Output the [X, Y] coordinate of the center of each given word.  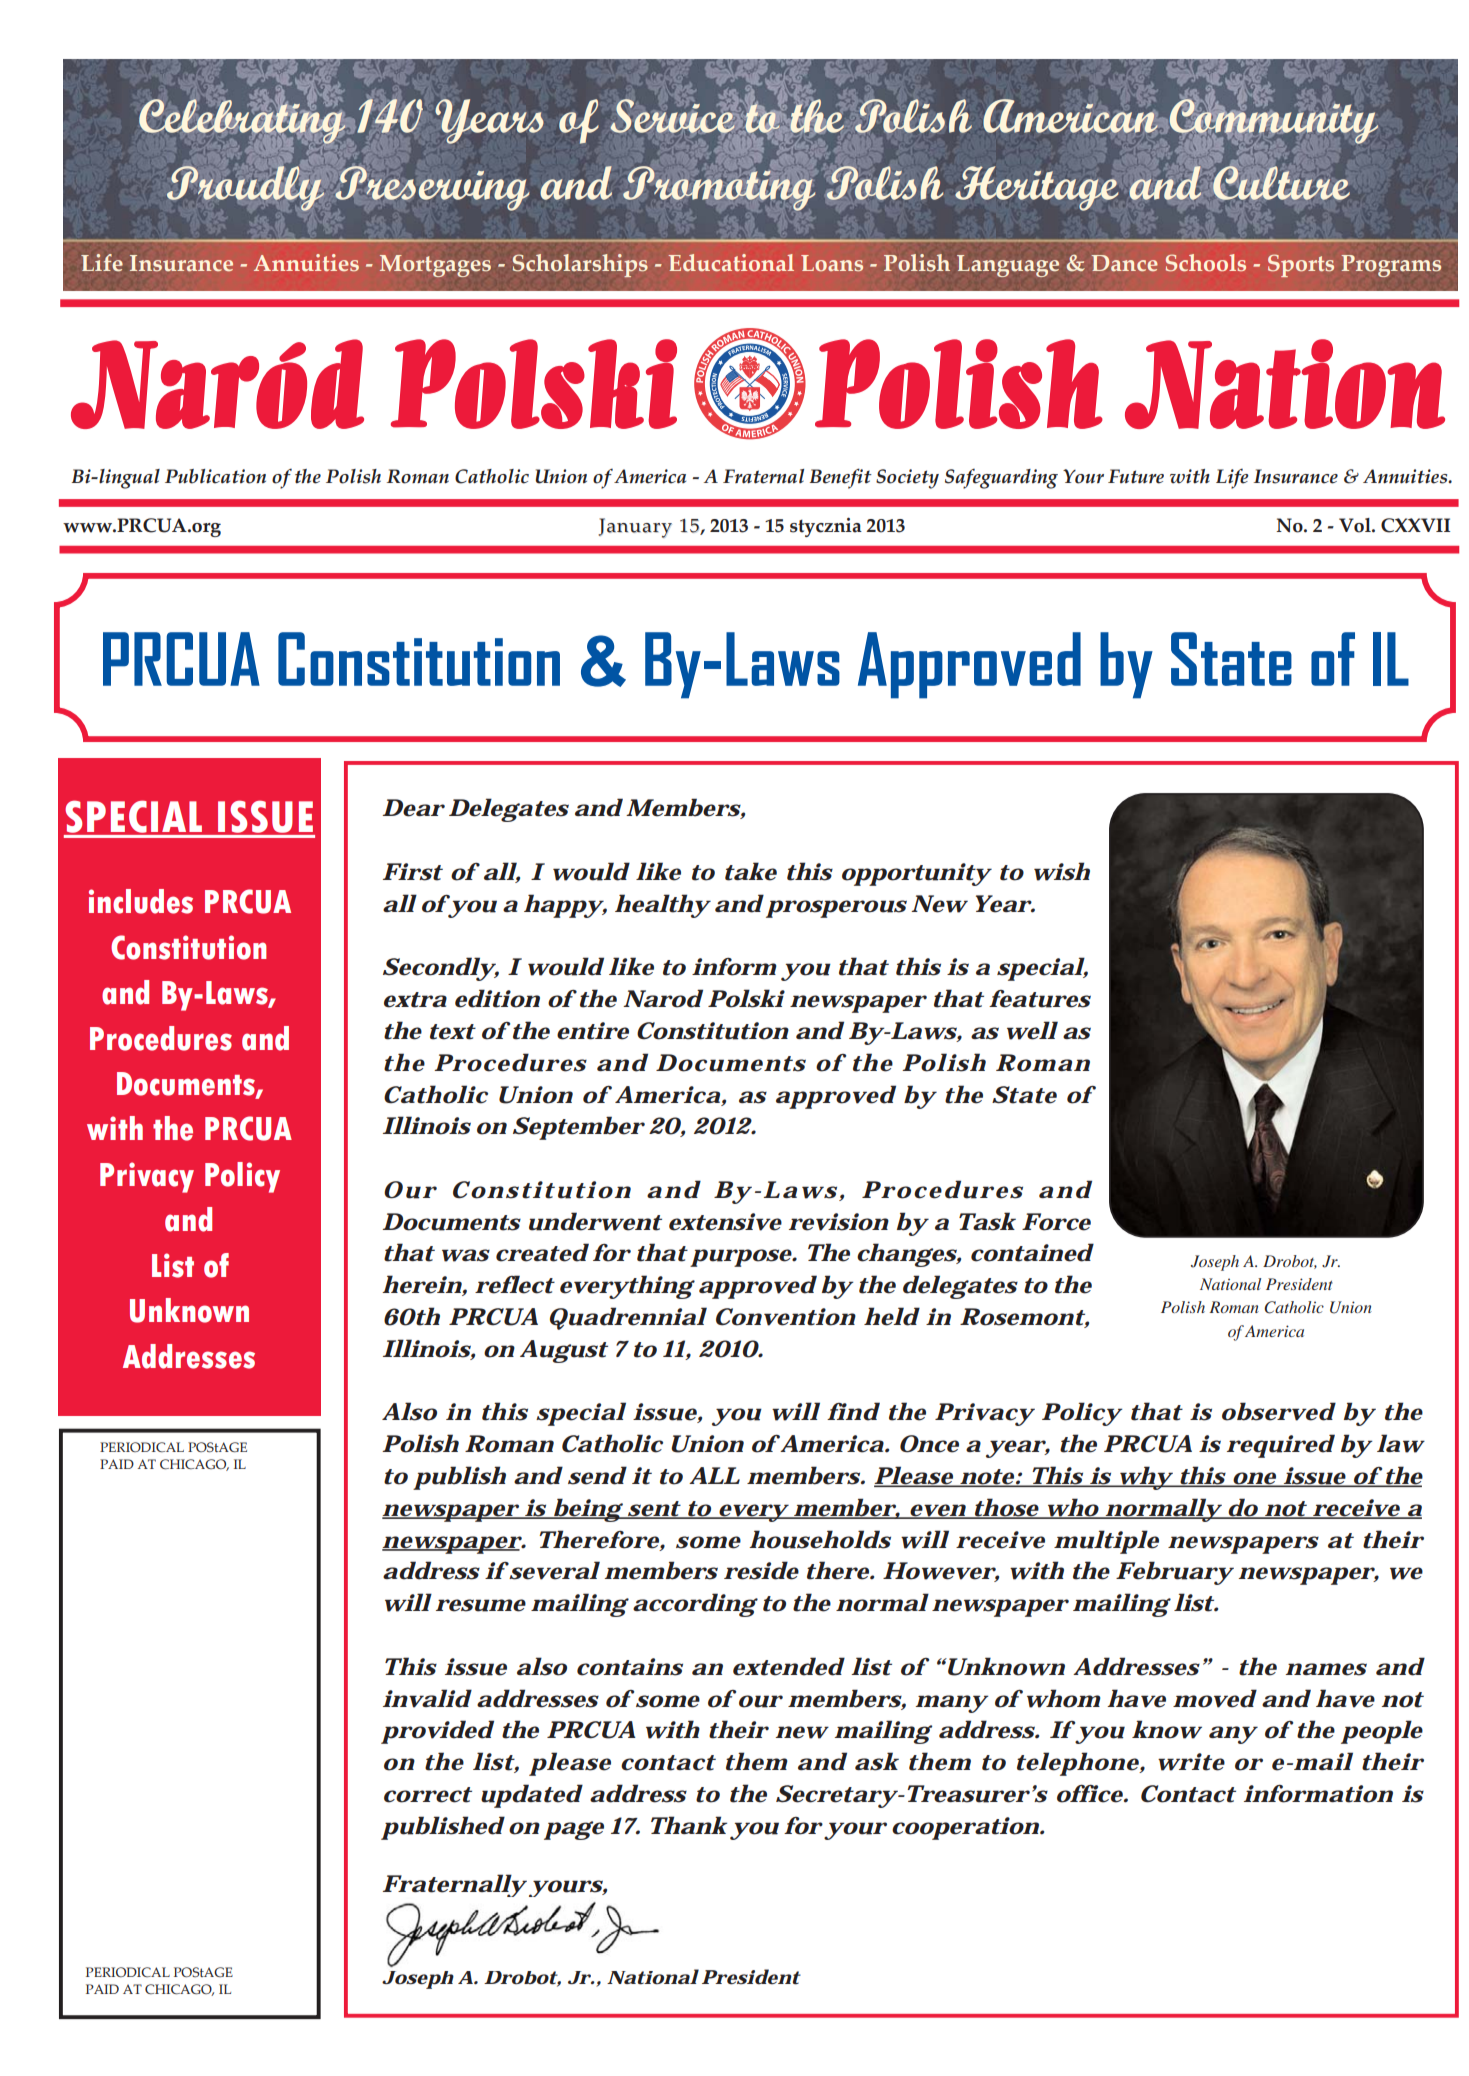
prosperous [836, 909]
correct [428, 1795]
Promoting [719, 188]
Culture [1281, 183]
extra [415, 1000]
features [1040, 999]
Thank [689, 1825]
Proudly [245, 188]
